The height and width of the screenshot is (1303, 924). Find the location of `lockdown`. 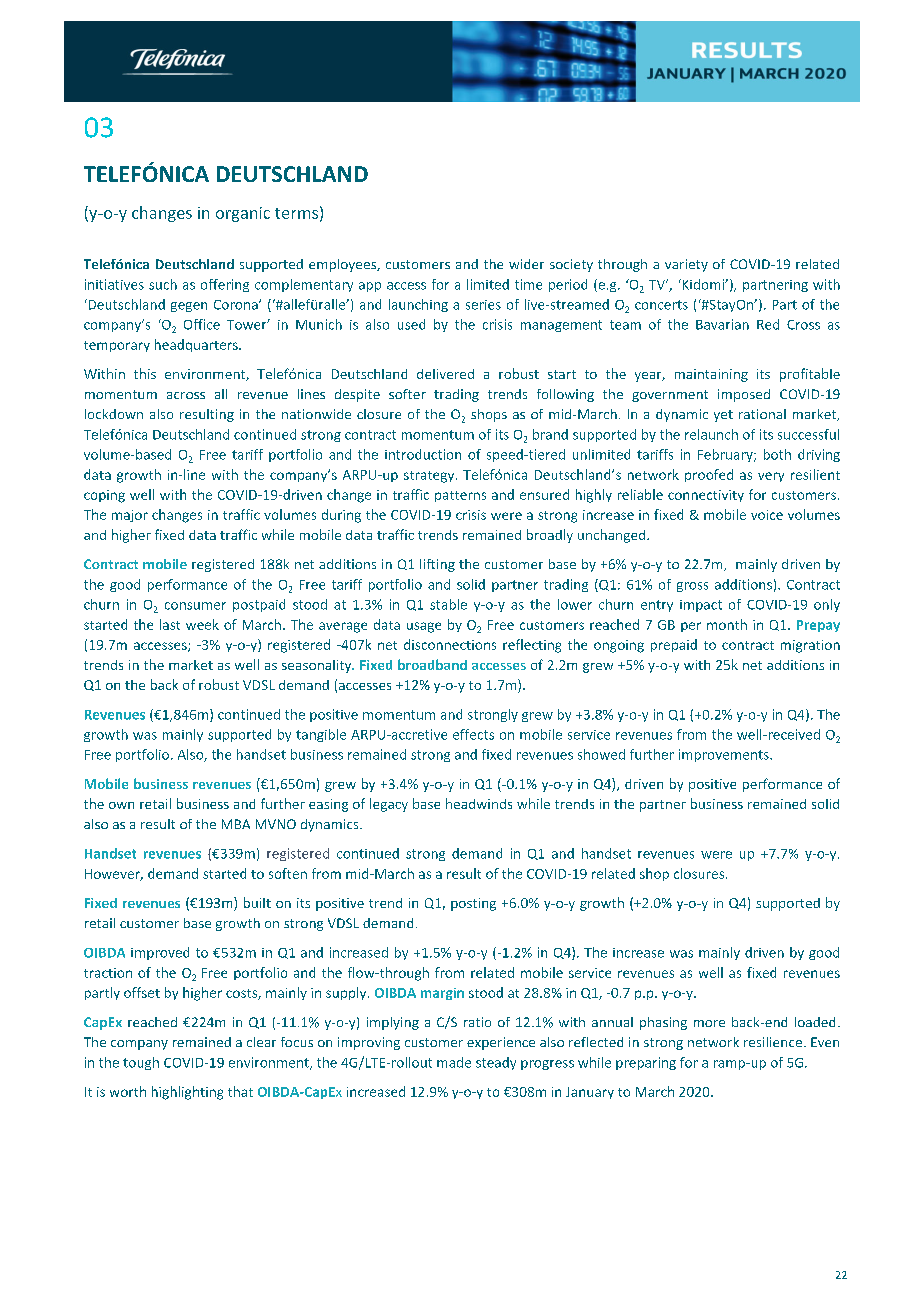

lockdown is located at coordinates (114, 414).
